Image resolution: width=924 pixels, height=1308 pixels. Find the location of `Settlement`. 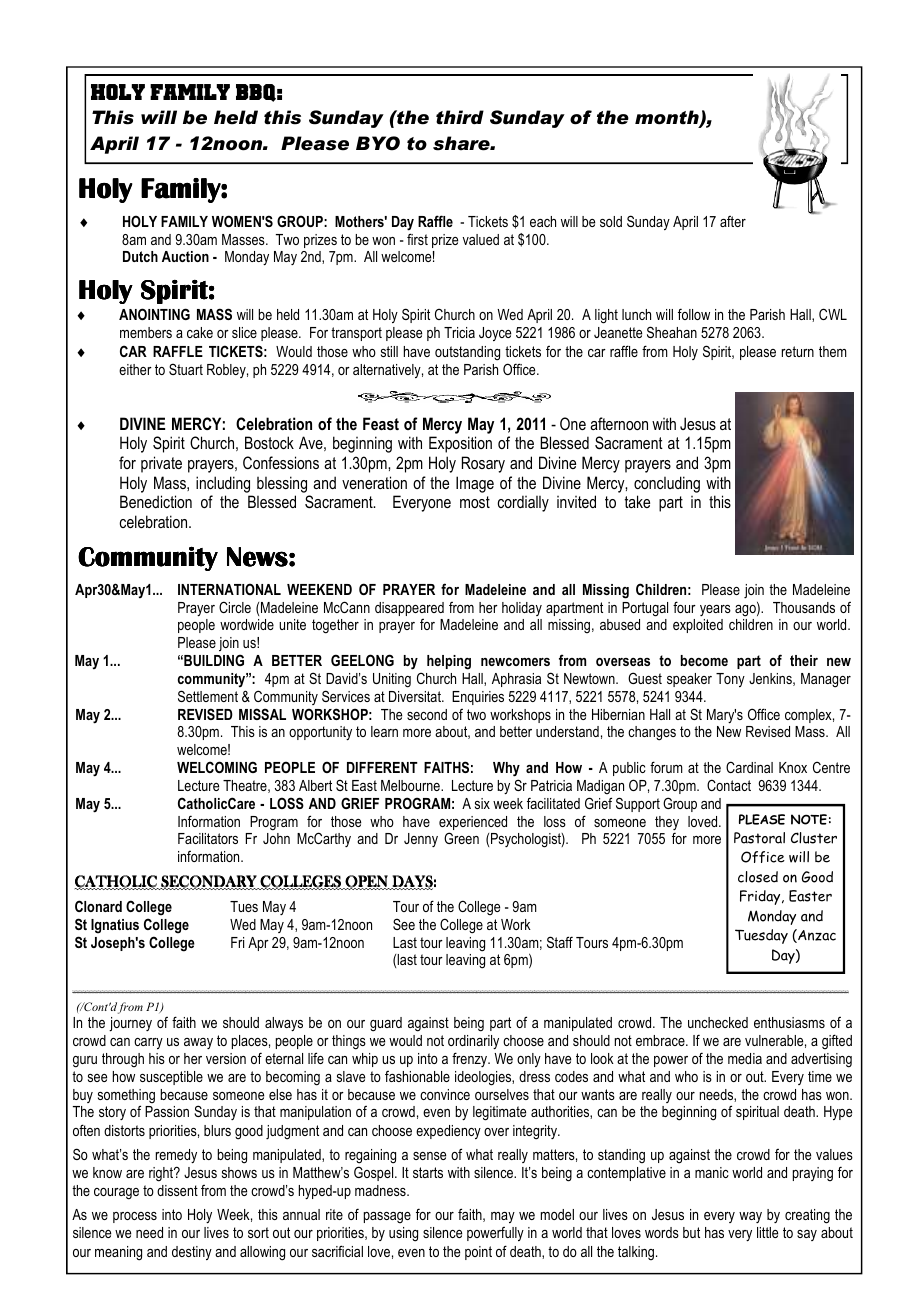

Settlement is located at coordinates (208, 696).
